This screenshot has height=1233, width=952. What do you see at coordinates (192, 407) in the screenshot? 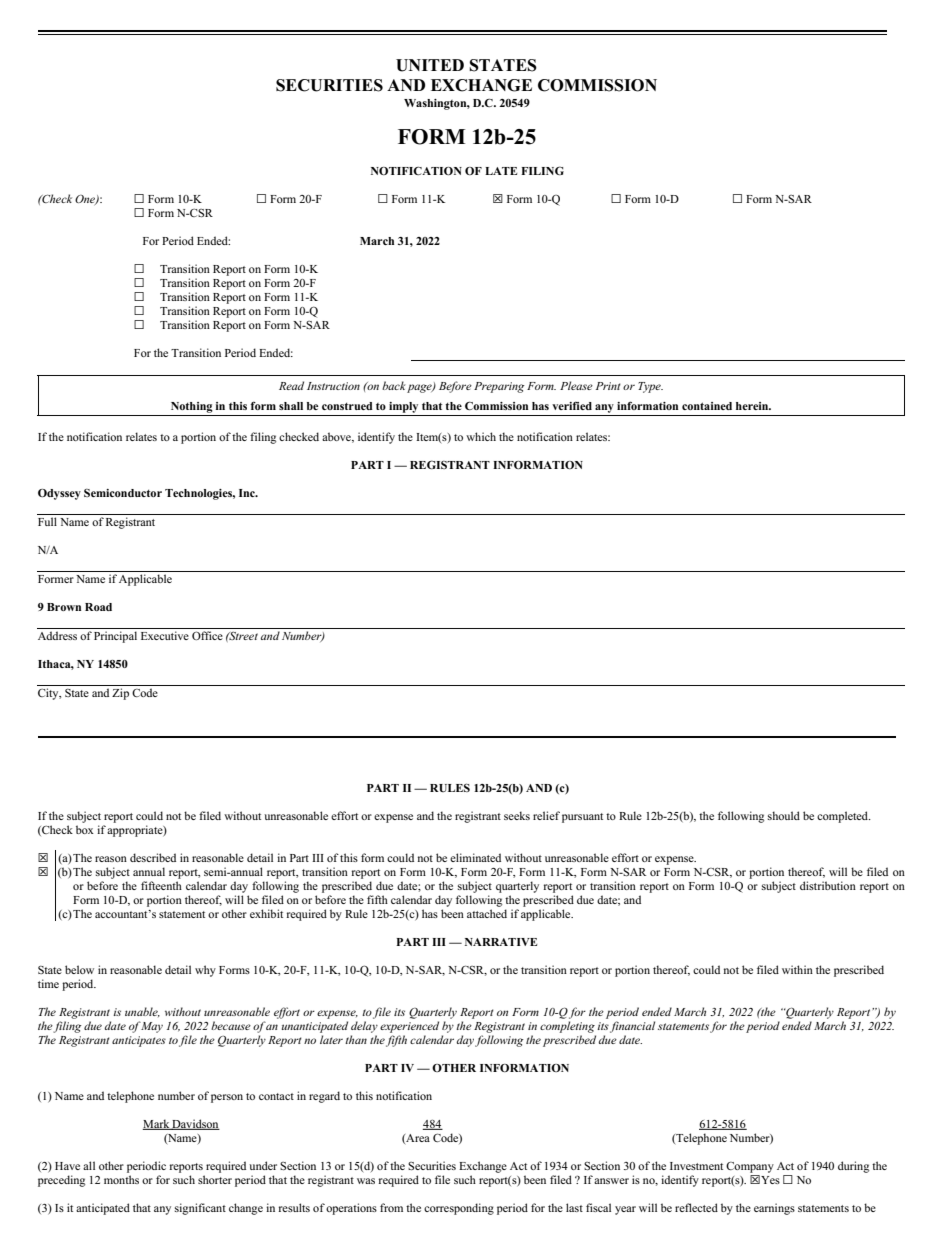
I see `Nothing` at bounding box center [192, 407].
